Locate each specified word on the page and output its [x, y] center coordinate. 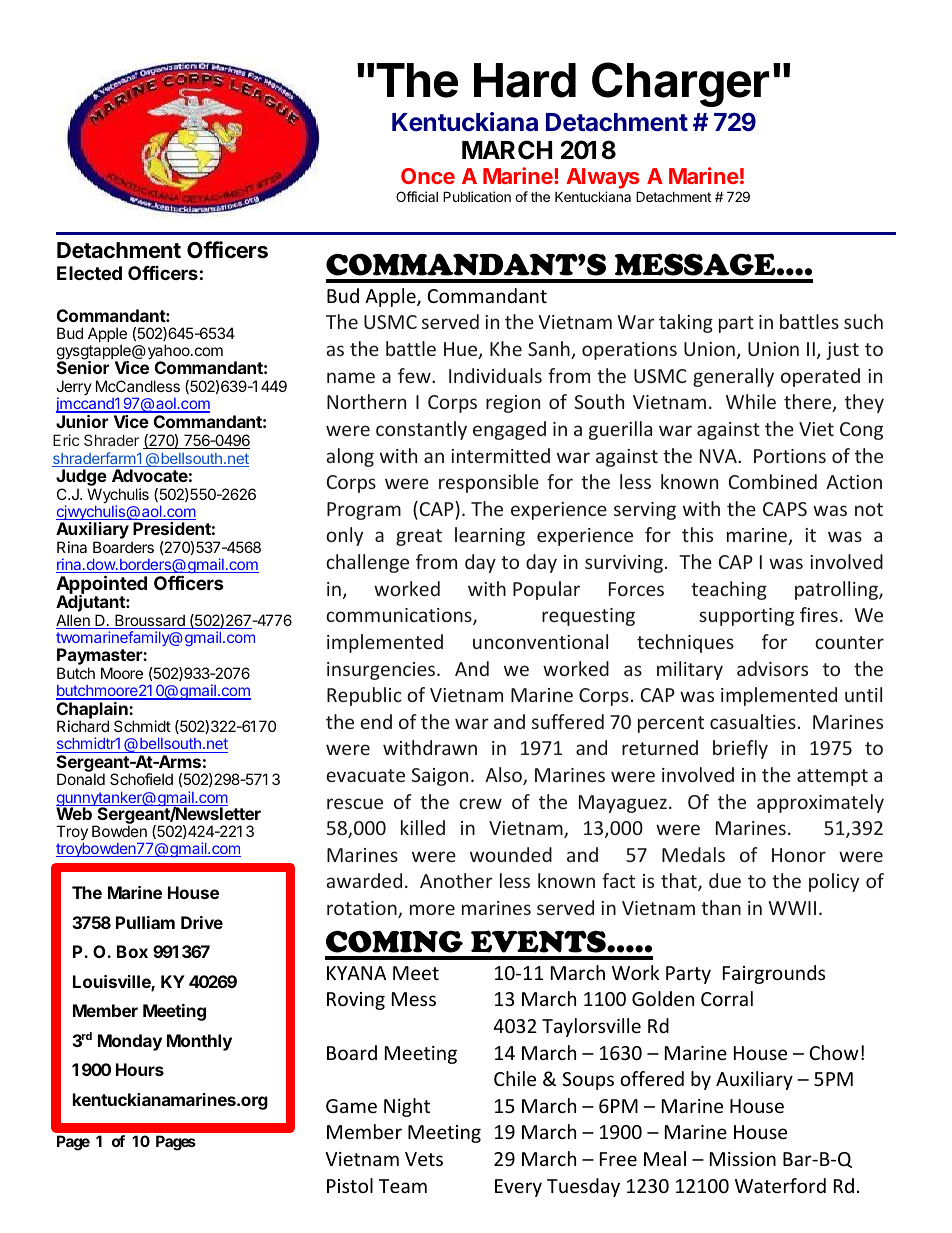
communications [400, 616]
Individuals [495, 375]
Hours [140, 1069]
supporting [746, 617]
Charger [680, 84]
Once [428, 176]
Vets [424, 1159]
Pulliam [145, 922]
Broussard [150, 621]
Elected [89, 273]
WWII [792, 908]
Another [456, 880]
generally [733, 377]
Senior [83, 367]
